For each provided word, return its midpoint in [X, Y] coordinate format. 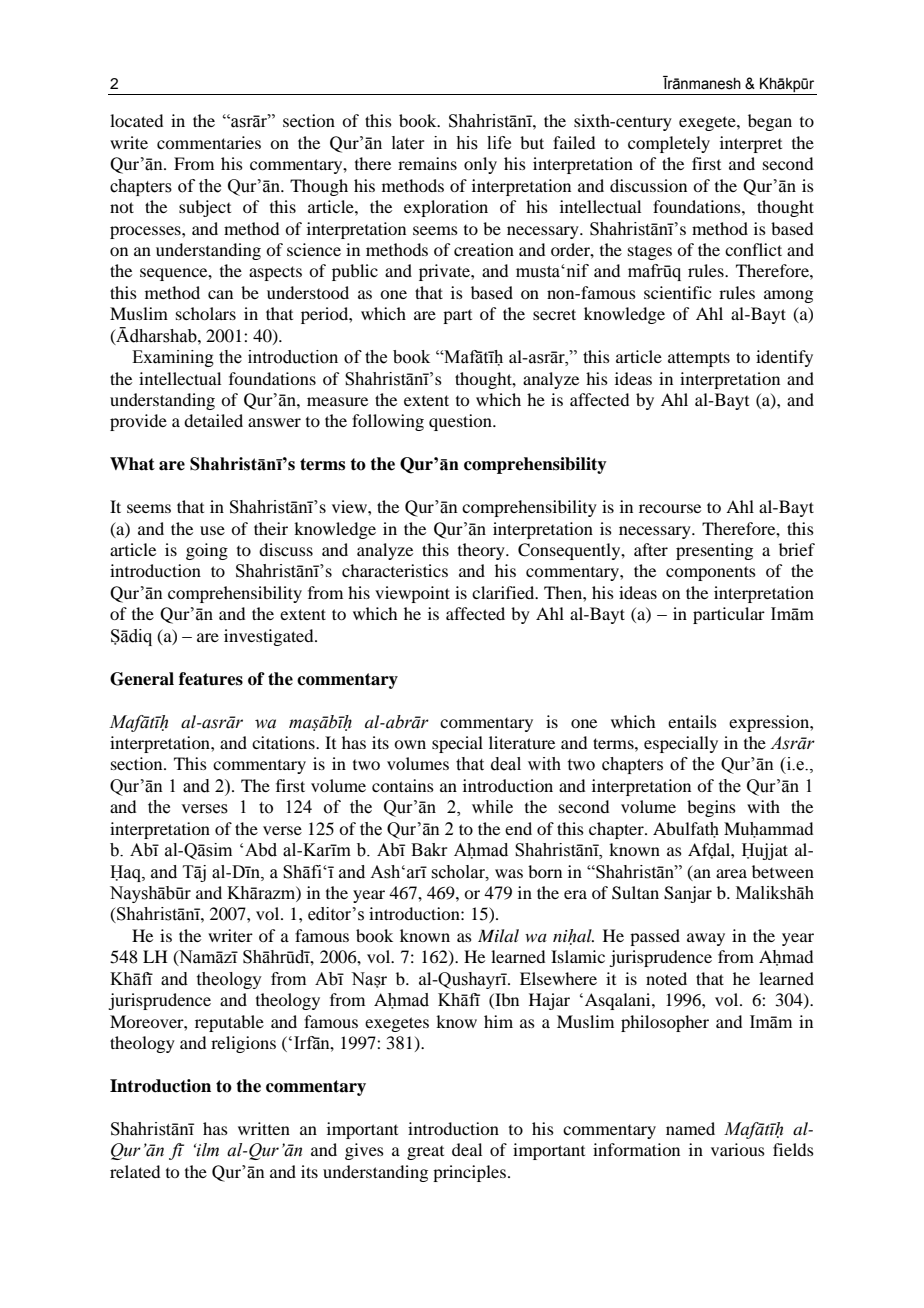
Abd [261, 850]
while [492, 807]
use [212, 530]
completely [669, 144]
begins [711, 808]
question [461, 422]
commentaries [209, 142]
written [264, 1128]
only [480, 165]
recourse [670, 508]
